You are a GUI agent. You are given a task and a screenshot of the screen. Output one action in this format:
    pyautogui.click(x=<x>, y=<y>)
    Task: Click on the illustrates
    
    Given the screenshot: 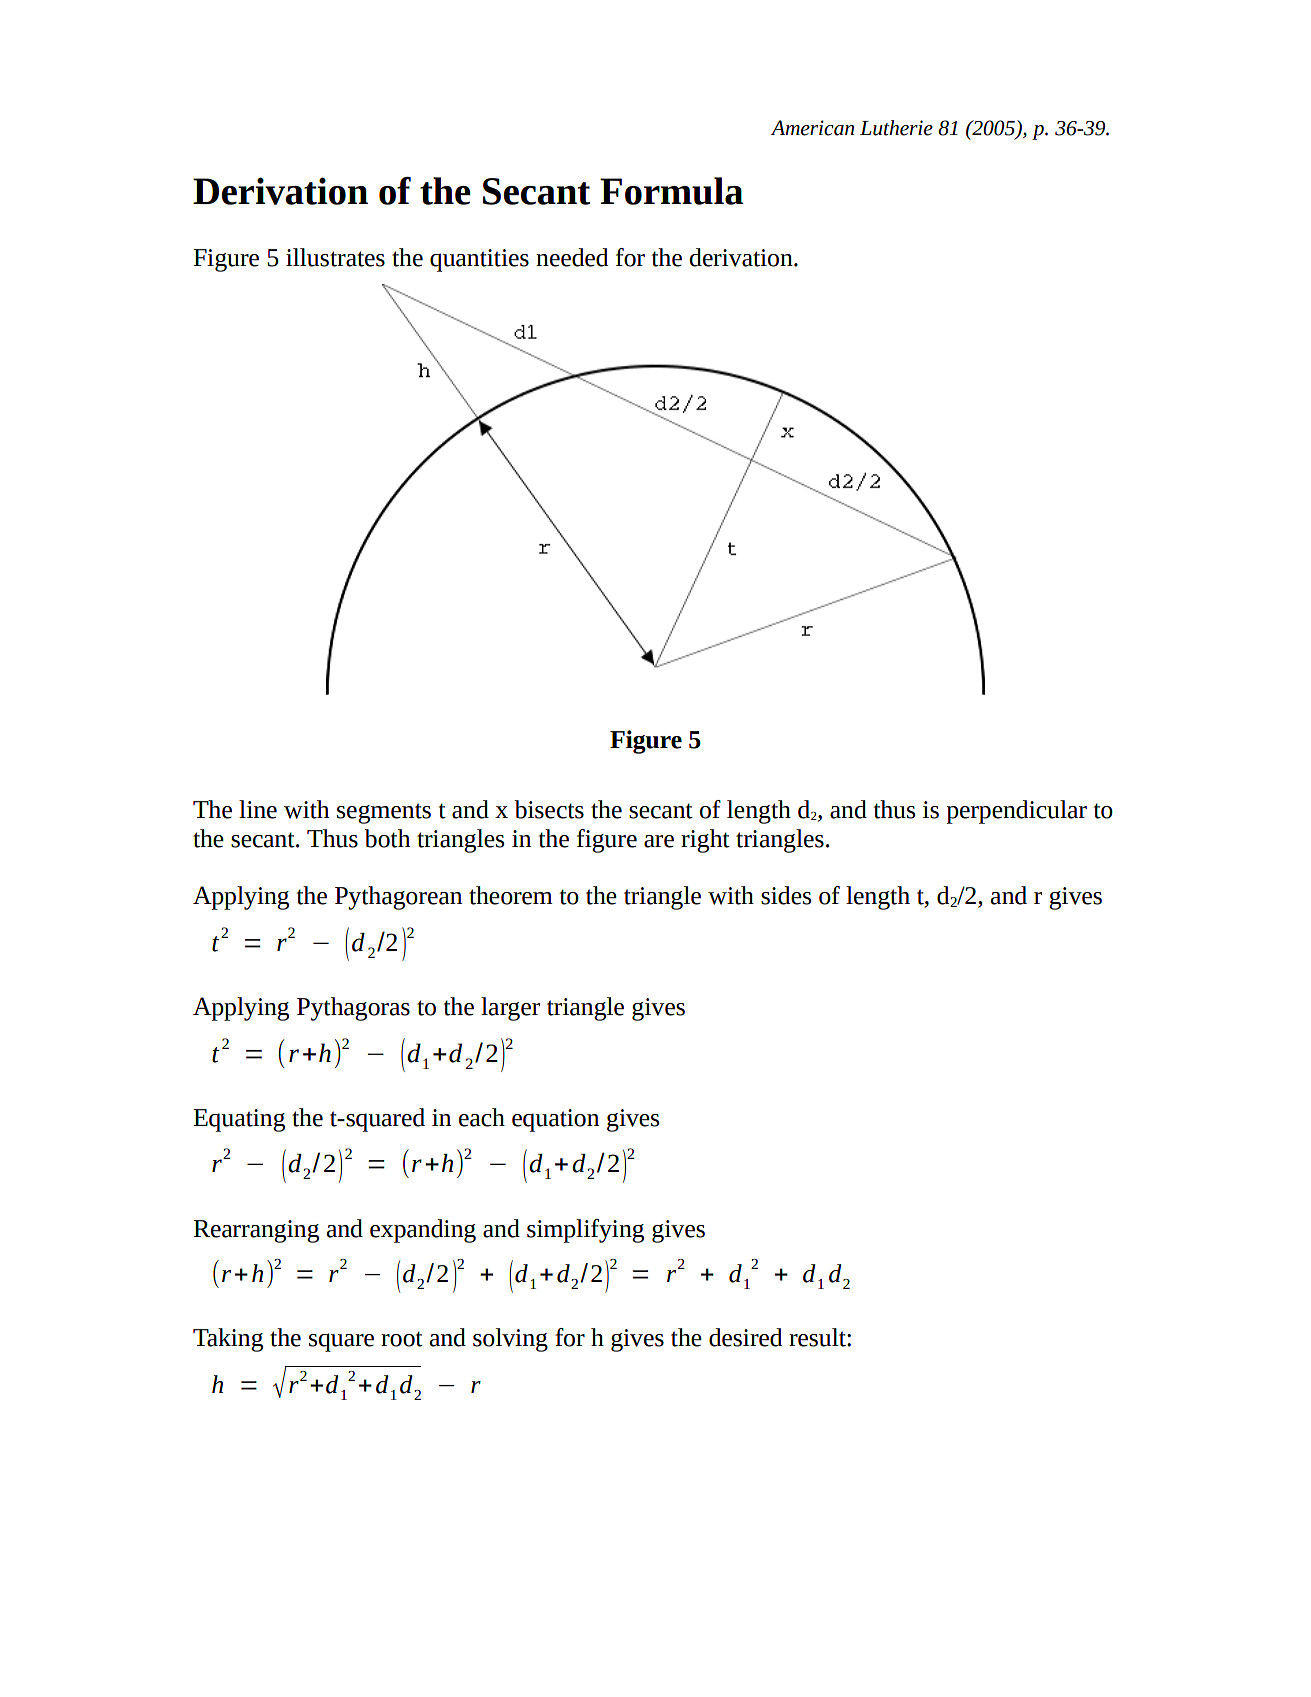 What is the action you would take?
    pyautogui.click(x=335, y=257)
